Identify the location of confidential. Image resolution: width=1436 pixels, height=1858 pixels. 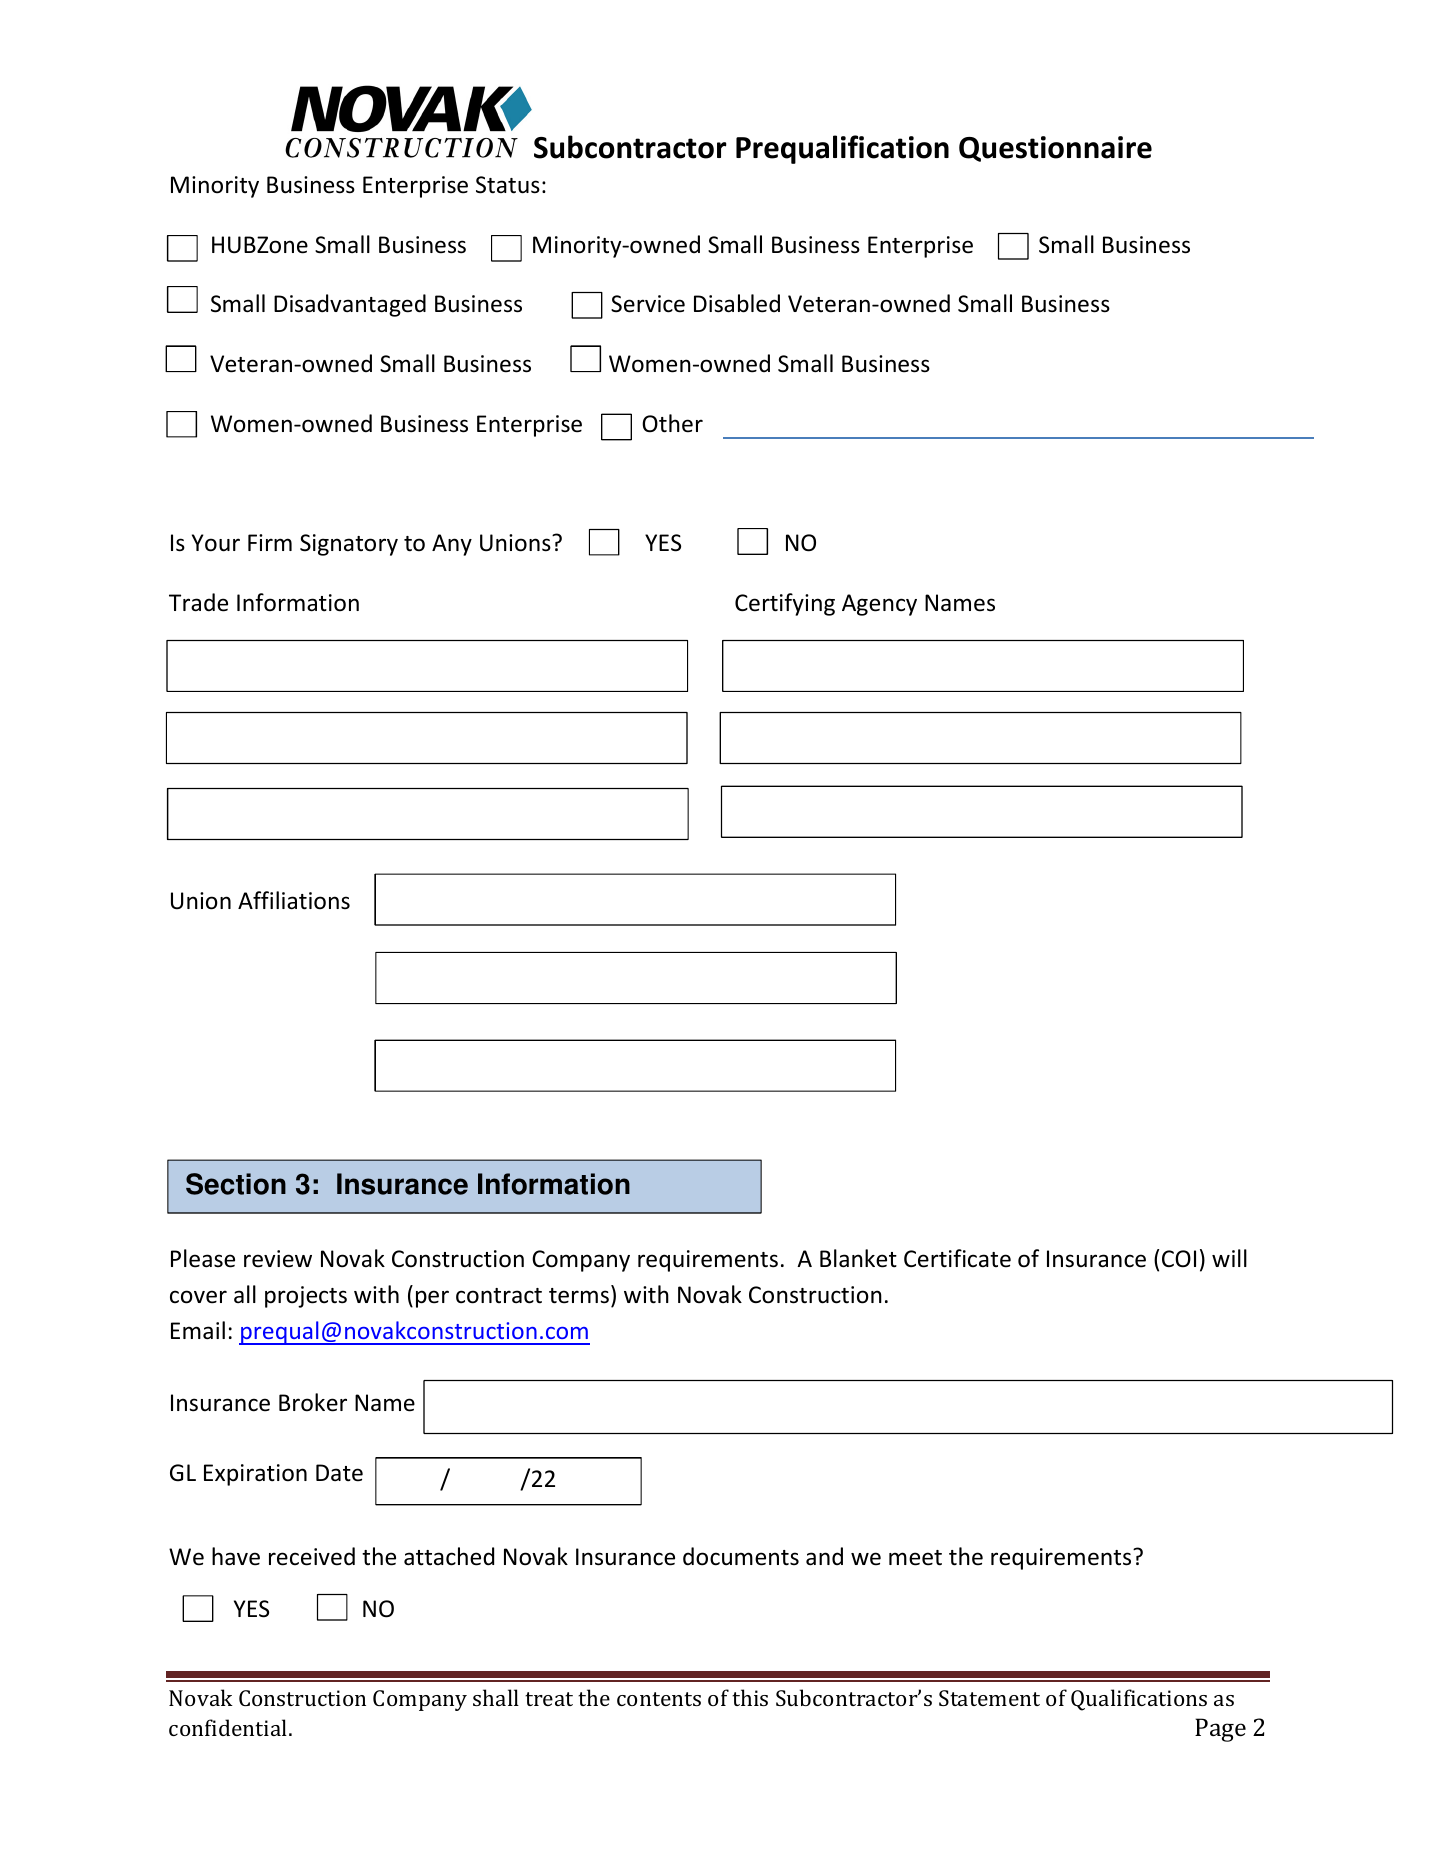
(229, 1727).
